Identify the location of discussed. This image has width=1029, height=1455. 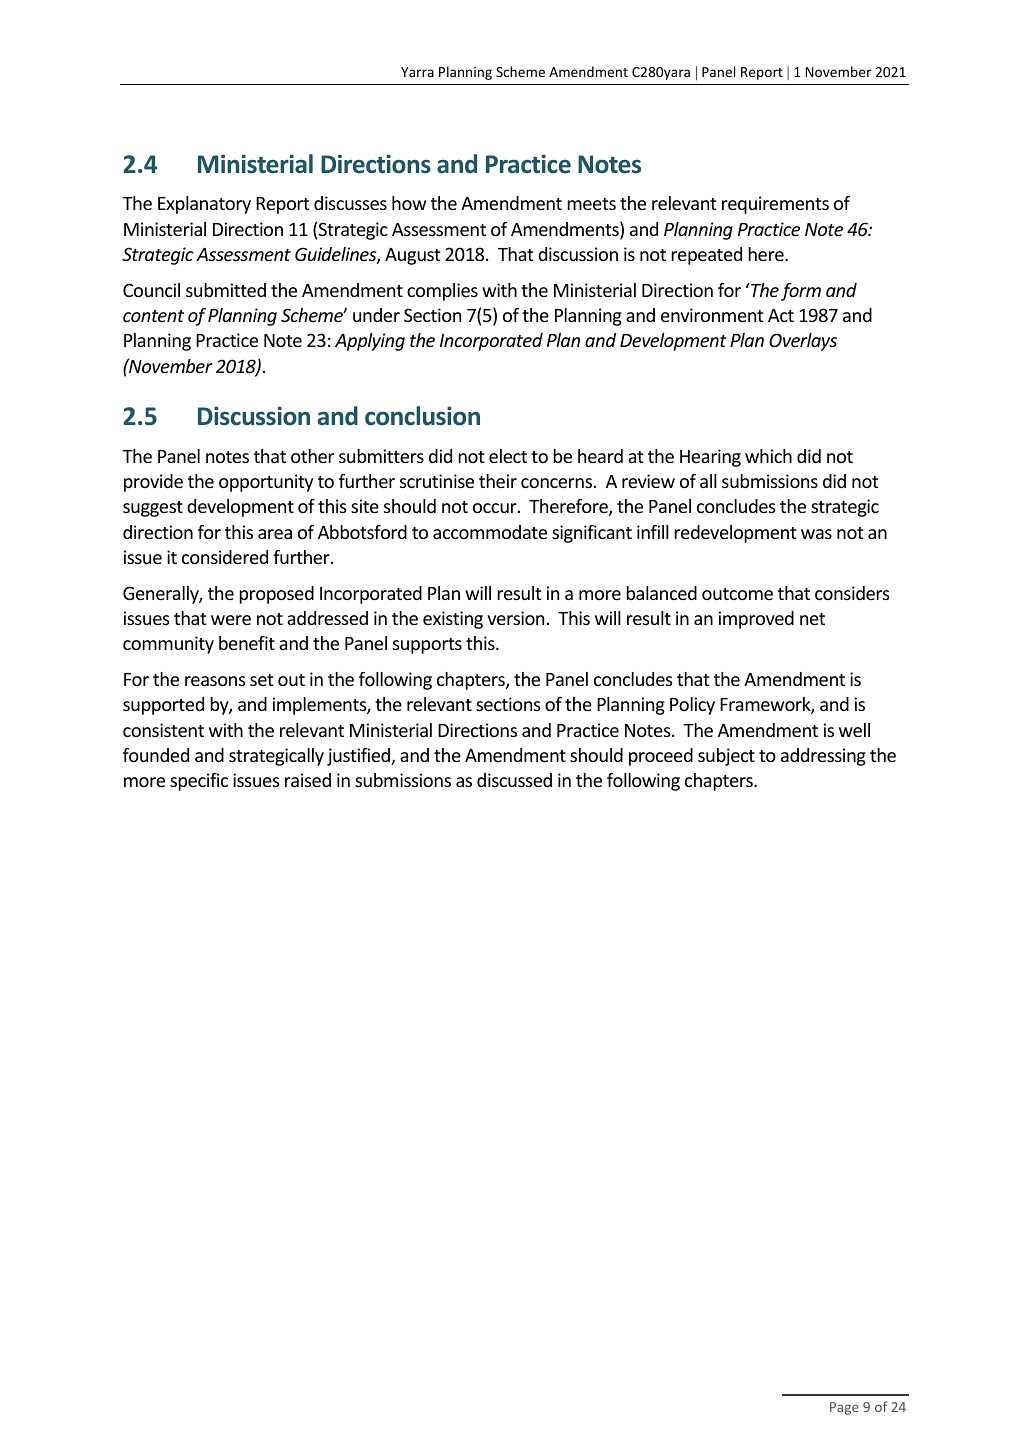
(514, 780).
